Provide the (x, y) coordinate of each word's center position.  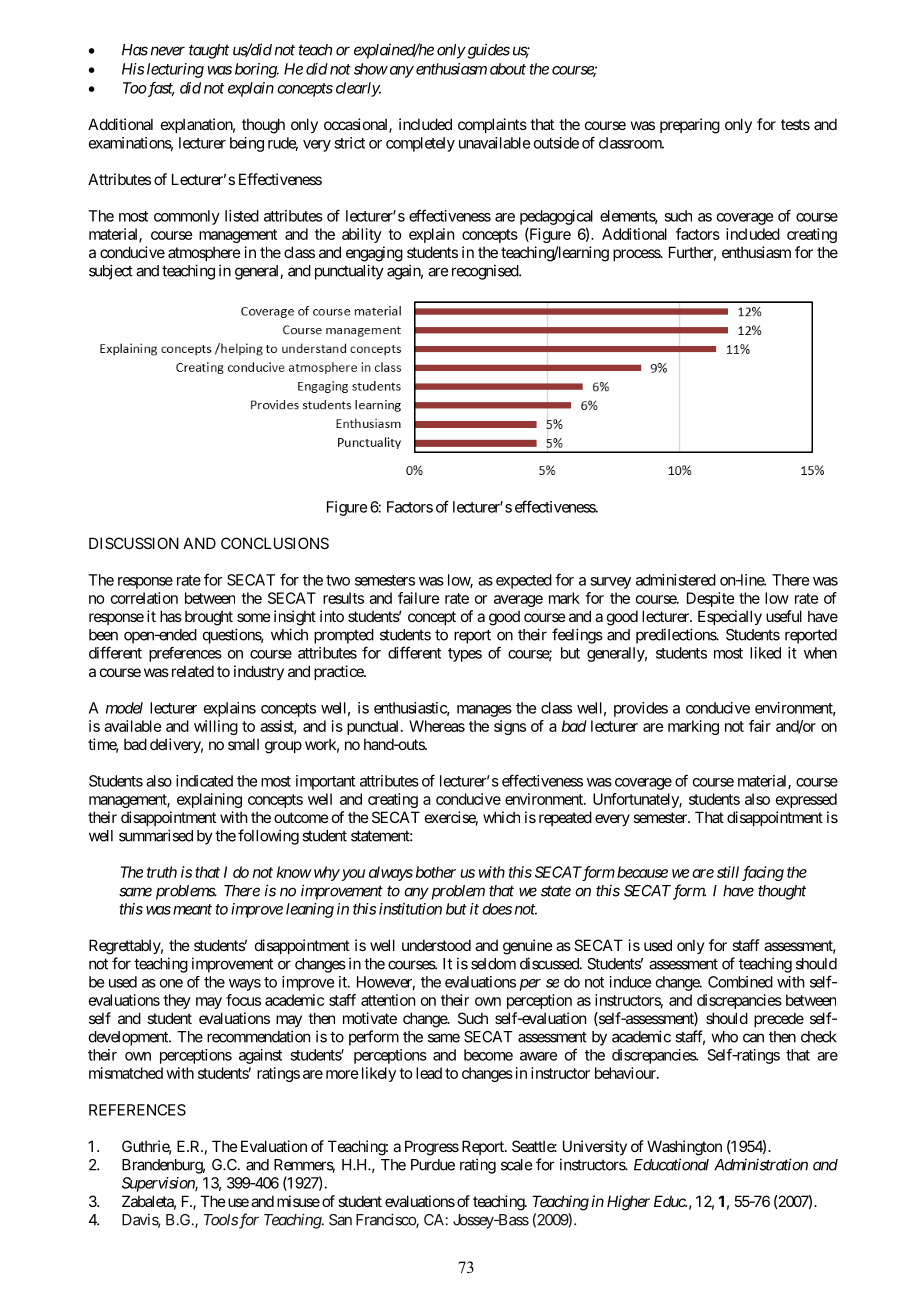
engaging (374, 254)
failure (419, 598)
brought (209, 618)
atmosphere (204, 253)
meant (192, 909)
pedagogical (556, 217)
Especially (730, 617)
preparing (690, 126)
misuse (298, 1201)
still (728, 872)
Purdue (433, 1165)
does (497, 909)
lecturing (175, 70)
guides (487, 51)
